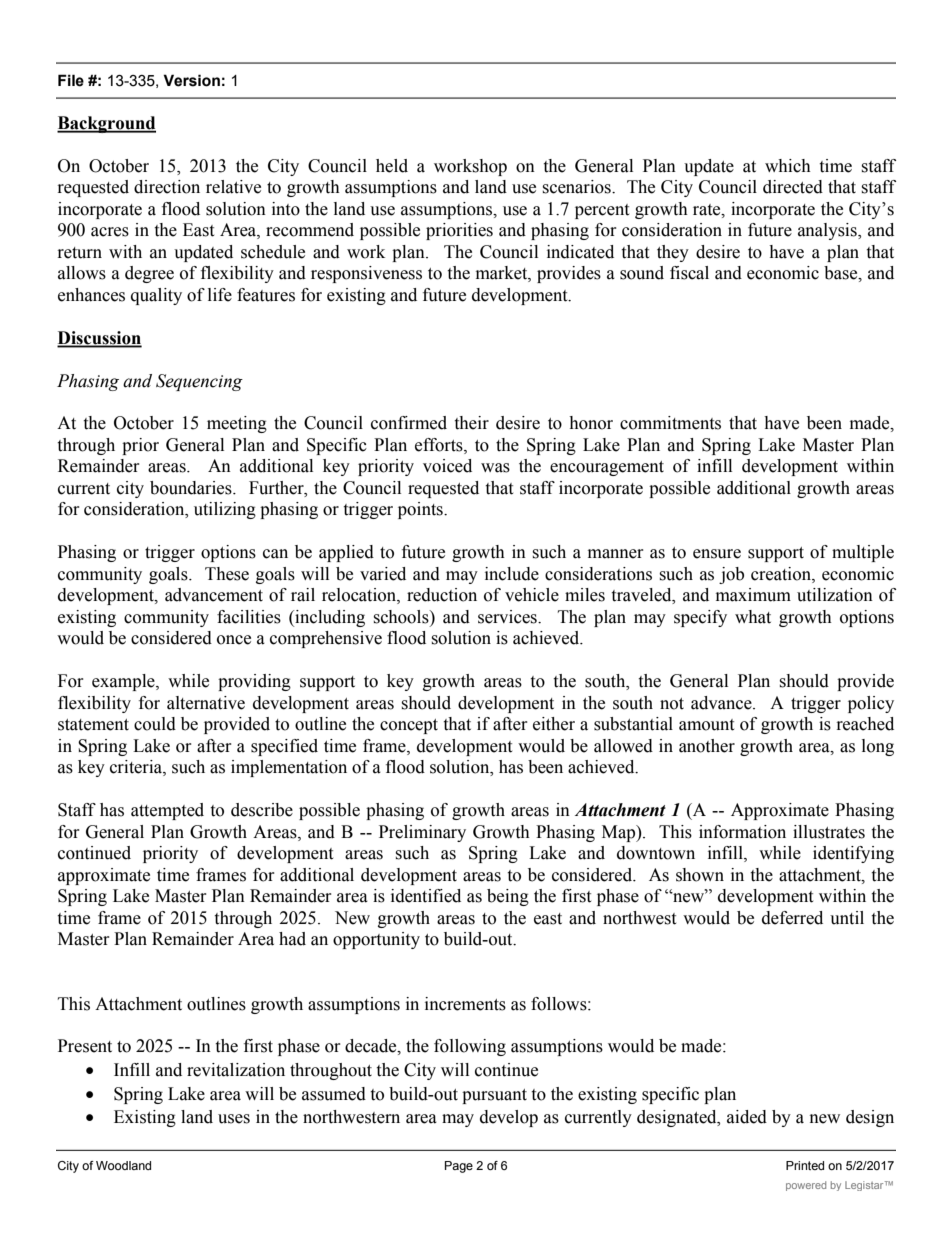 The width and height of the page is (952, 1233). I want to click on deferred, so click(792, 918).
